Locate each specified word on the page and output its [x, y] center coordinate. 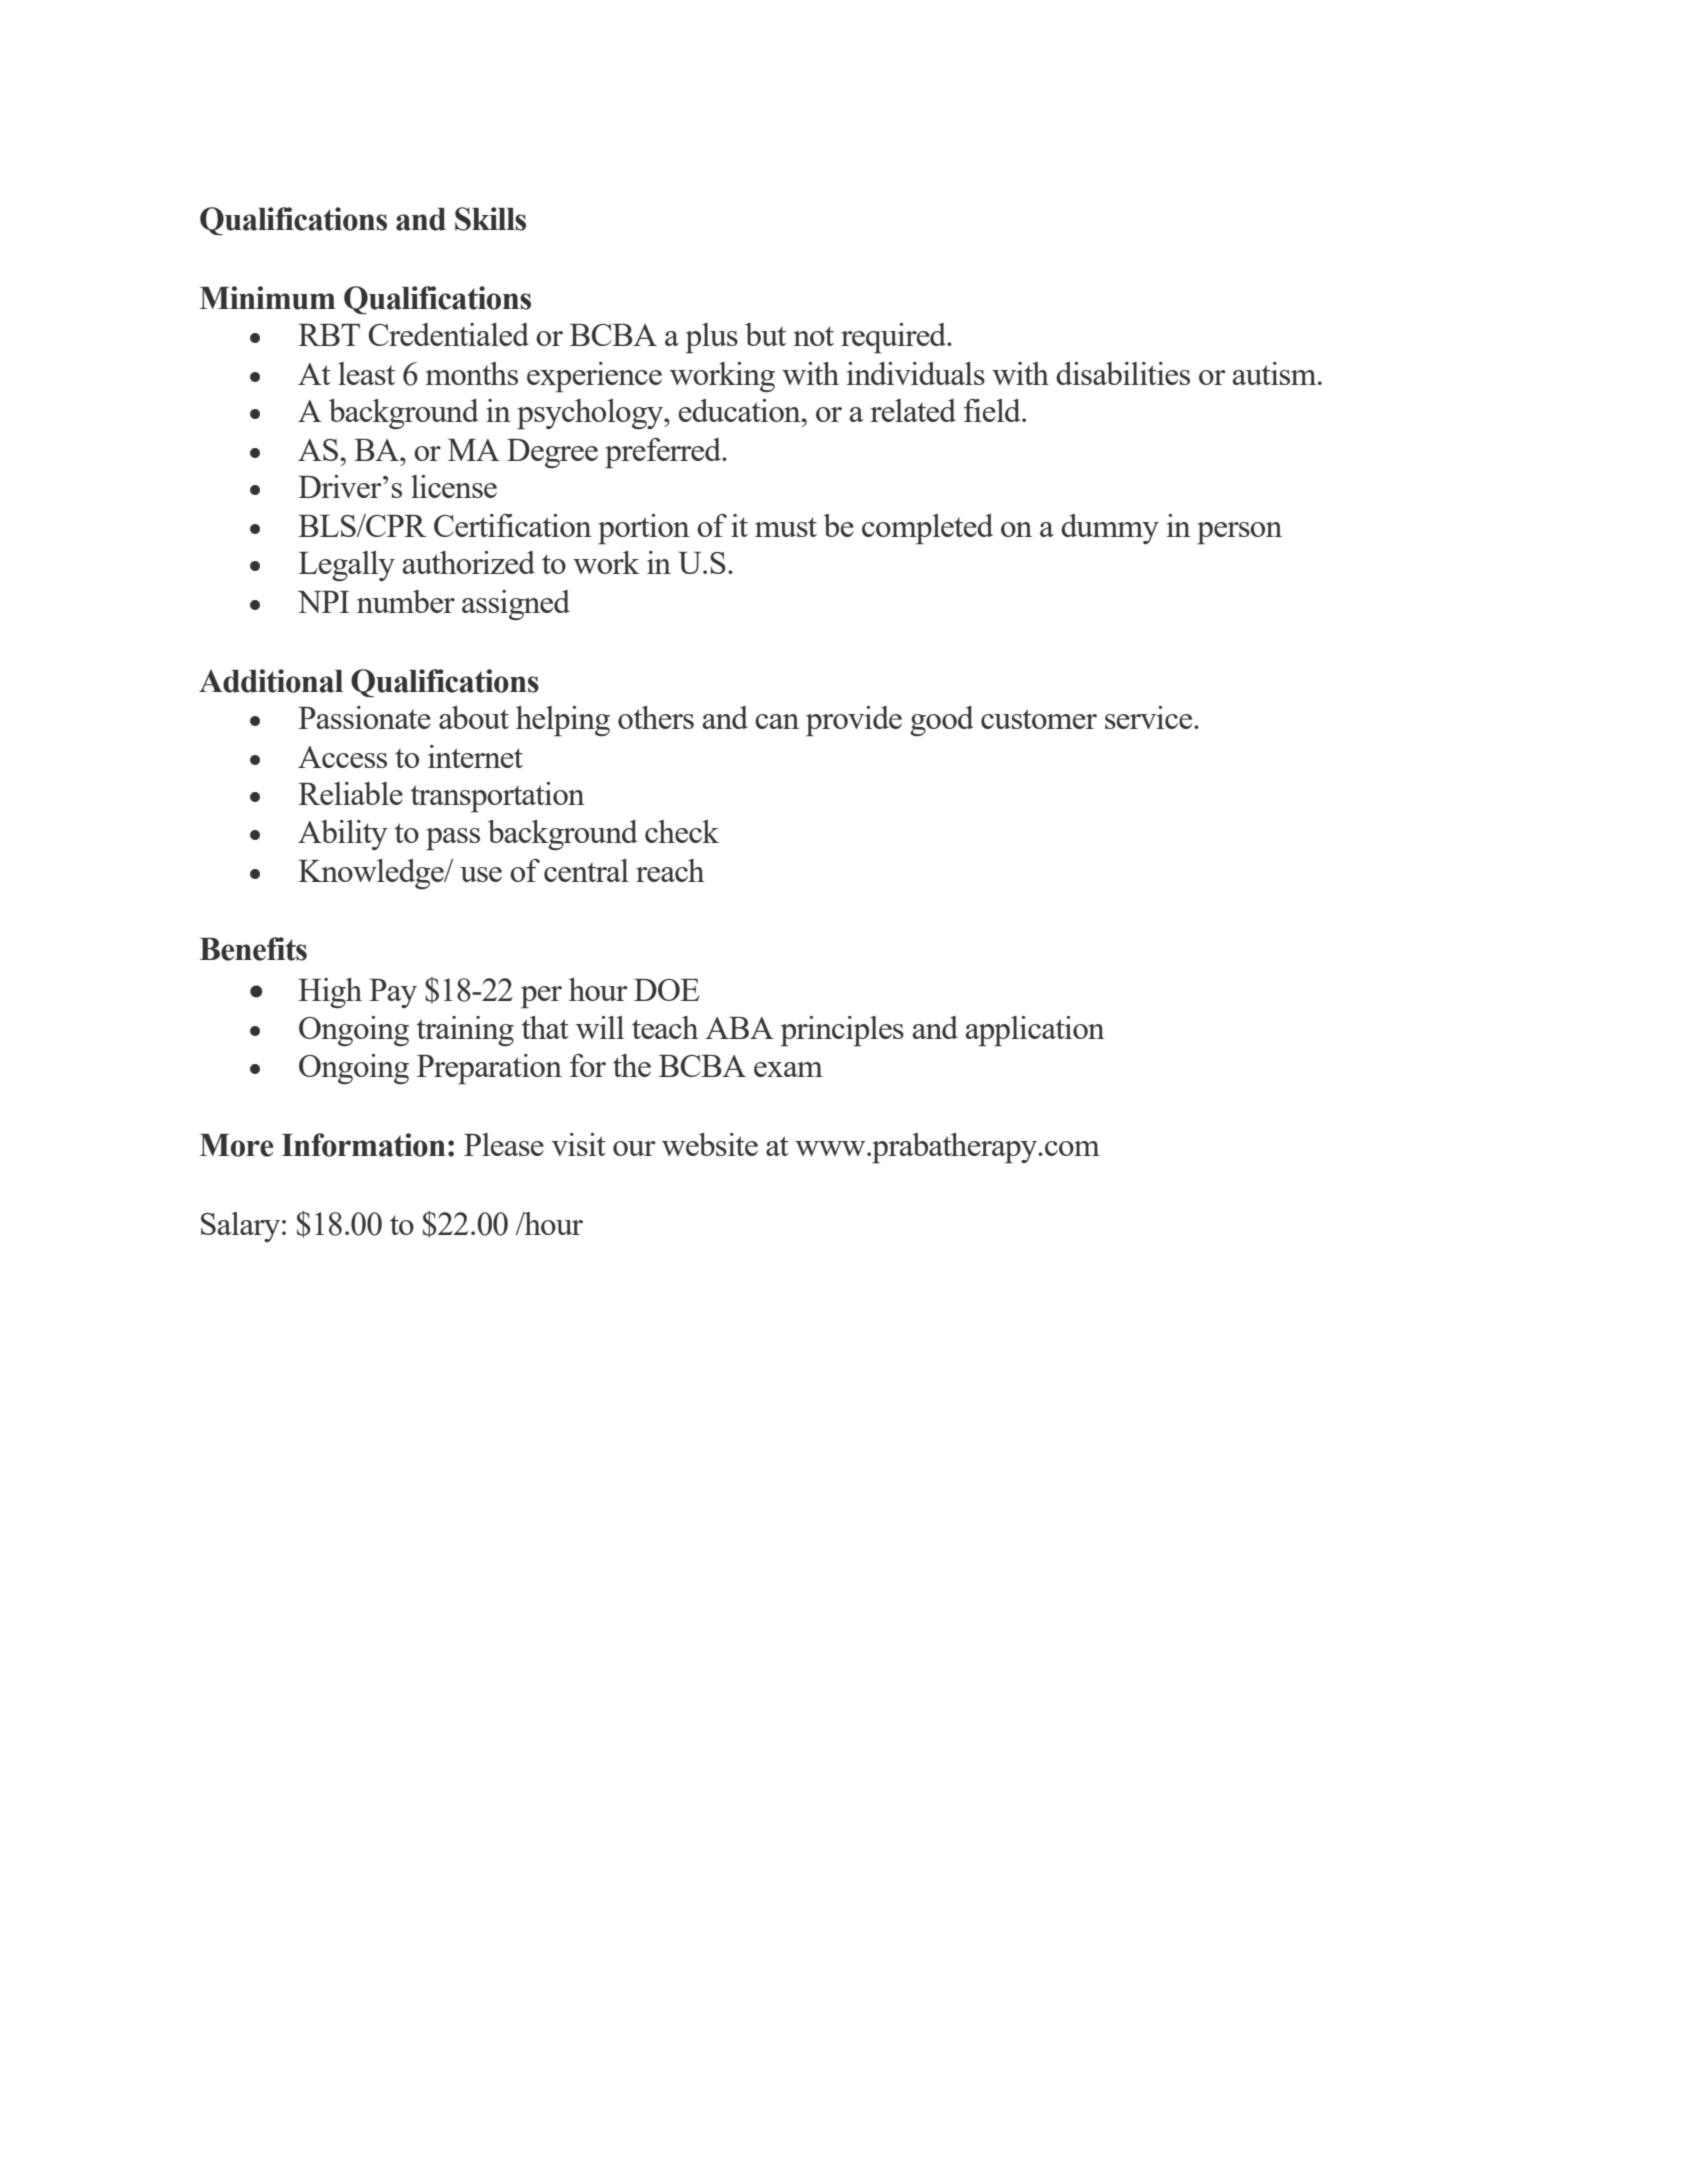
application [1035, 1031]
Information [364, 1145]
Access [342, 757]
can [777, 721]
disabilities [1123, 373]
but [765, 334]
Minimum [267, 298]
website [710, 1144]
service [1150, 717]
